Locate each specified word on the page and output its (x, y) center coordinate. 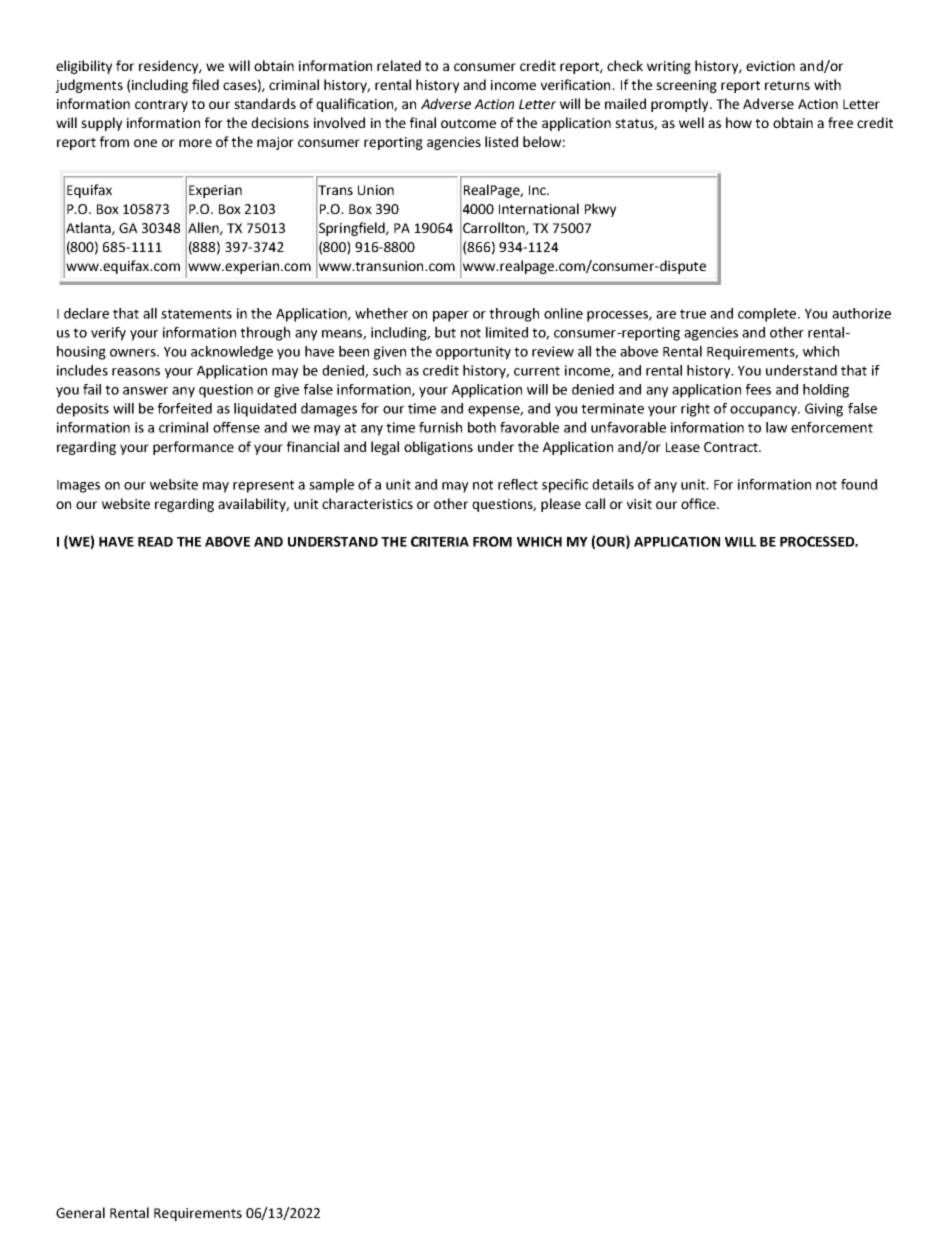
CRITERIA (440, 541)
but (445, 332)
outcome (468, 123)
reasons (136, 372)
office (699, 503)
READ (155, 542)
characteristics (367, 503)
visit (639, 504)
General (80, 1212)
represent (263, 486)
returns (787, 85)
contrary (161, 106)
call (595, 503)
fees (758, 389)
